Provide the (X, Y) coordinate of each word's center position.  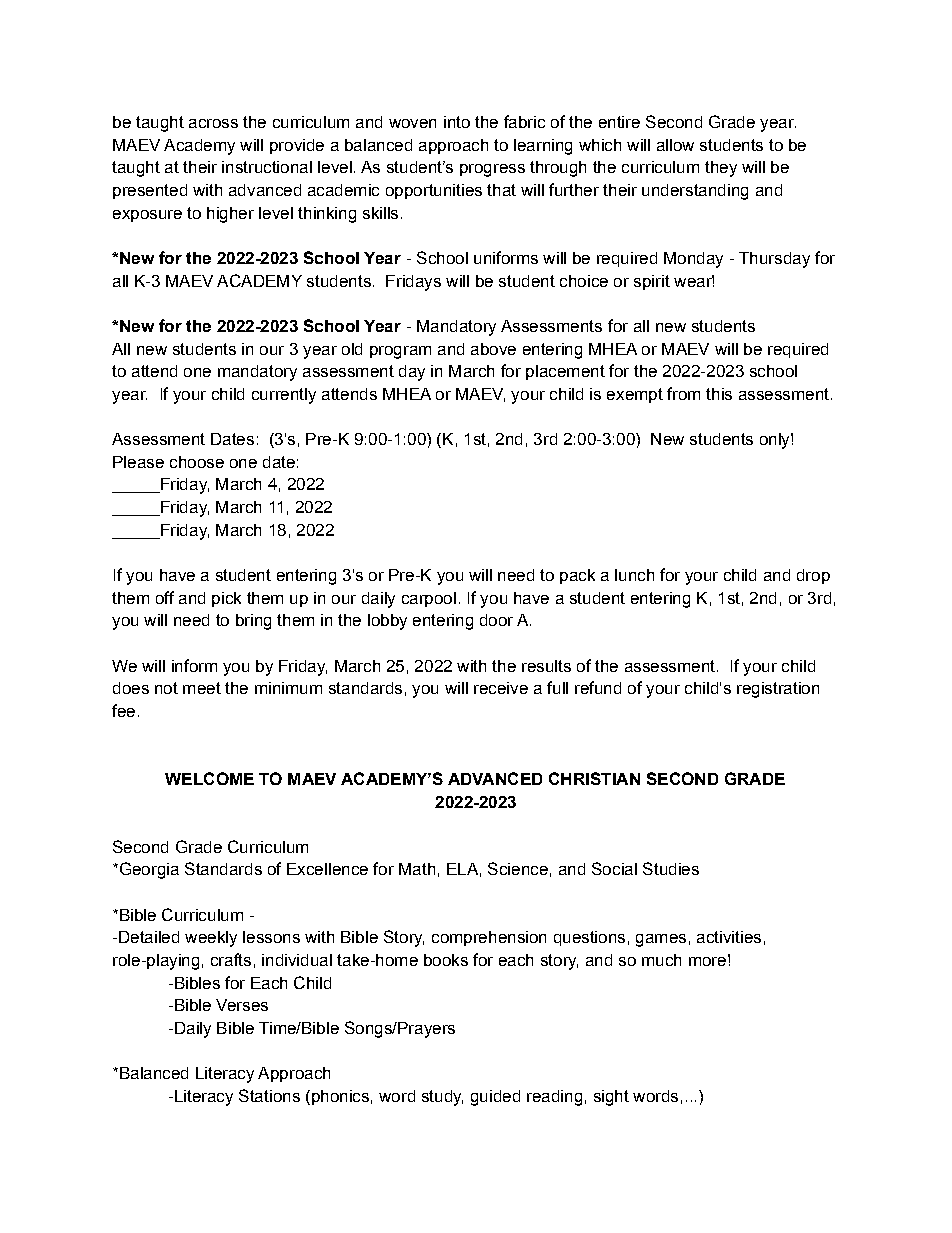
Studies (671, 868)
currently (284, 396)
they (721, 169)
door (496, 620)
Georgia (148, 870)
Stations (269, 1095)
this (719, 394)
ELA (462, 869)
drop (813, 576)
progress (492, 170)
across (213, 123)
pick (226, 599)
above (493, 349)
